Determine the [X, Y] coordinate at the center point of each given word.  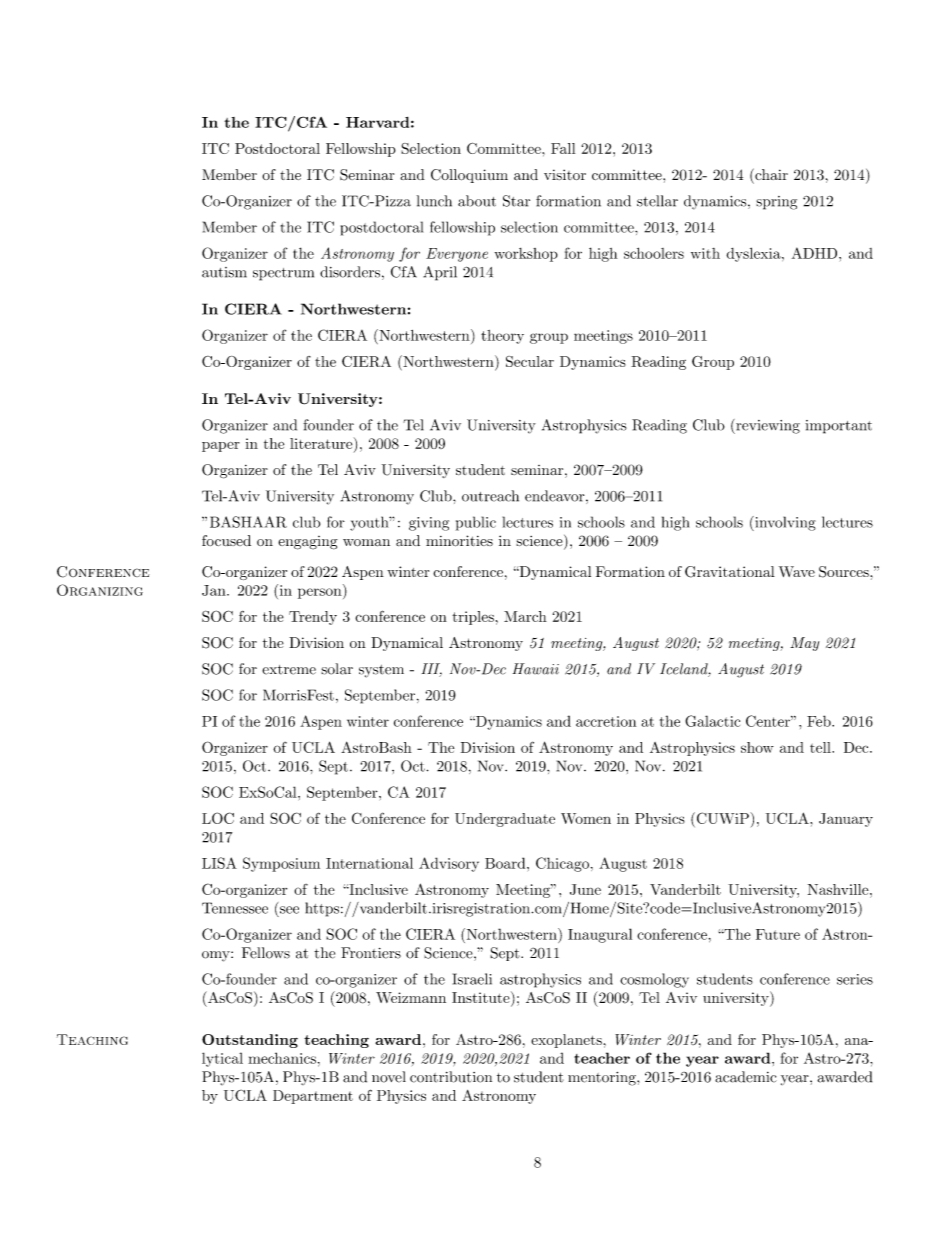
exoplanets [567, 1041]
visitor [565, 174]
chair [770, 174]
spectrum [283, 274]
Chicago [562, 864]
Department [313, 1097]
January [846, 820]
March [525, 616]
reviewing [767, 426]
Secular [530, 361]
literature [322, 443]
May [804, 644]
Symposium [281, 864]
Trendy [313, 618]
